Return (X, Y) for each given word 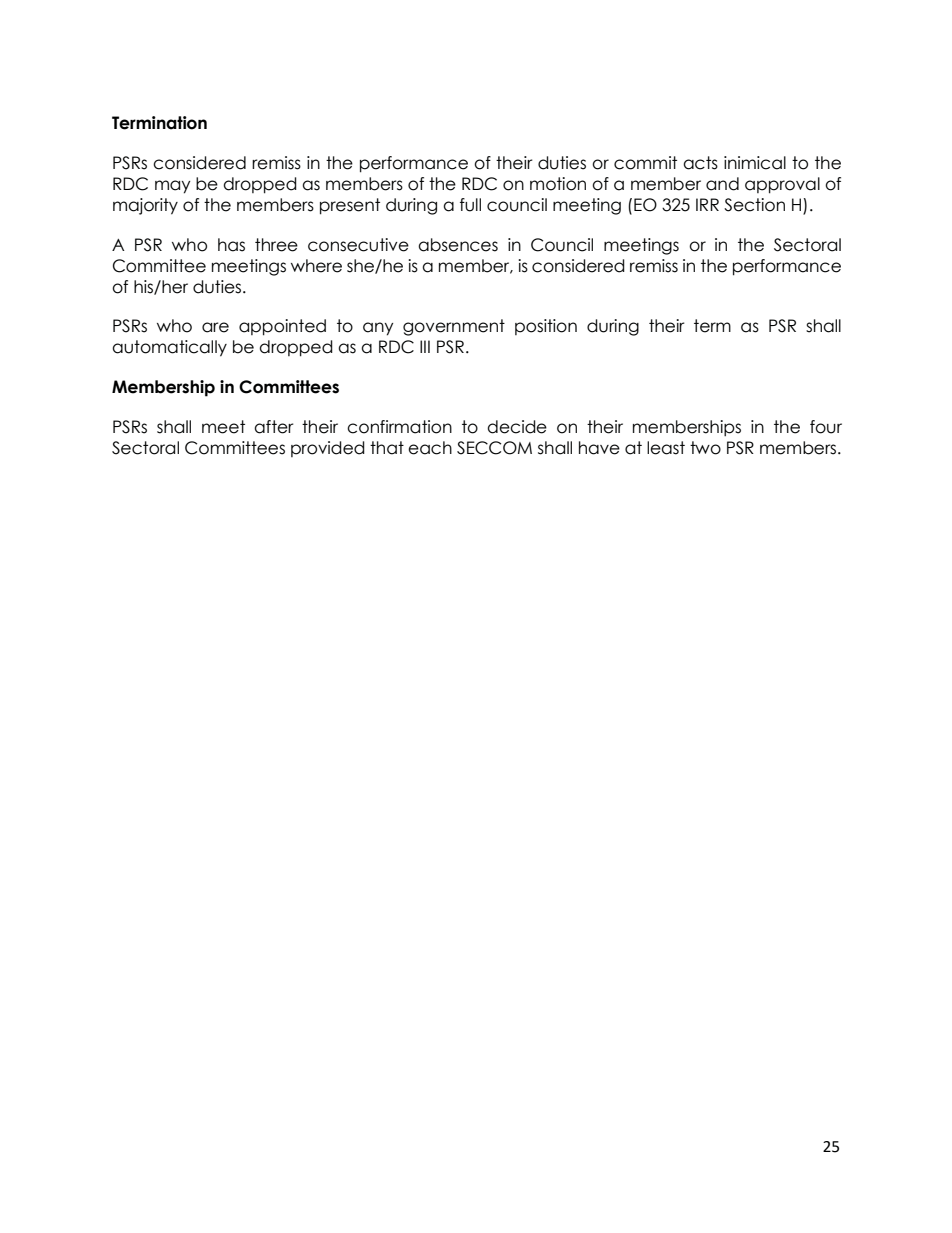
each (430, 448)
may (172, 187)
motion (558, 184)
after (274, 427)
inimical (755, 163)
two (705, 448)
